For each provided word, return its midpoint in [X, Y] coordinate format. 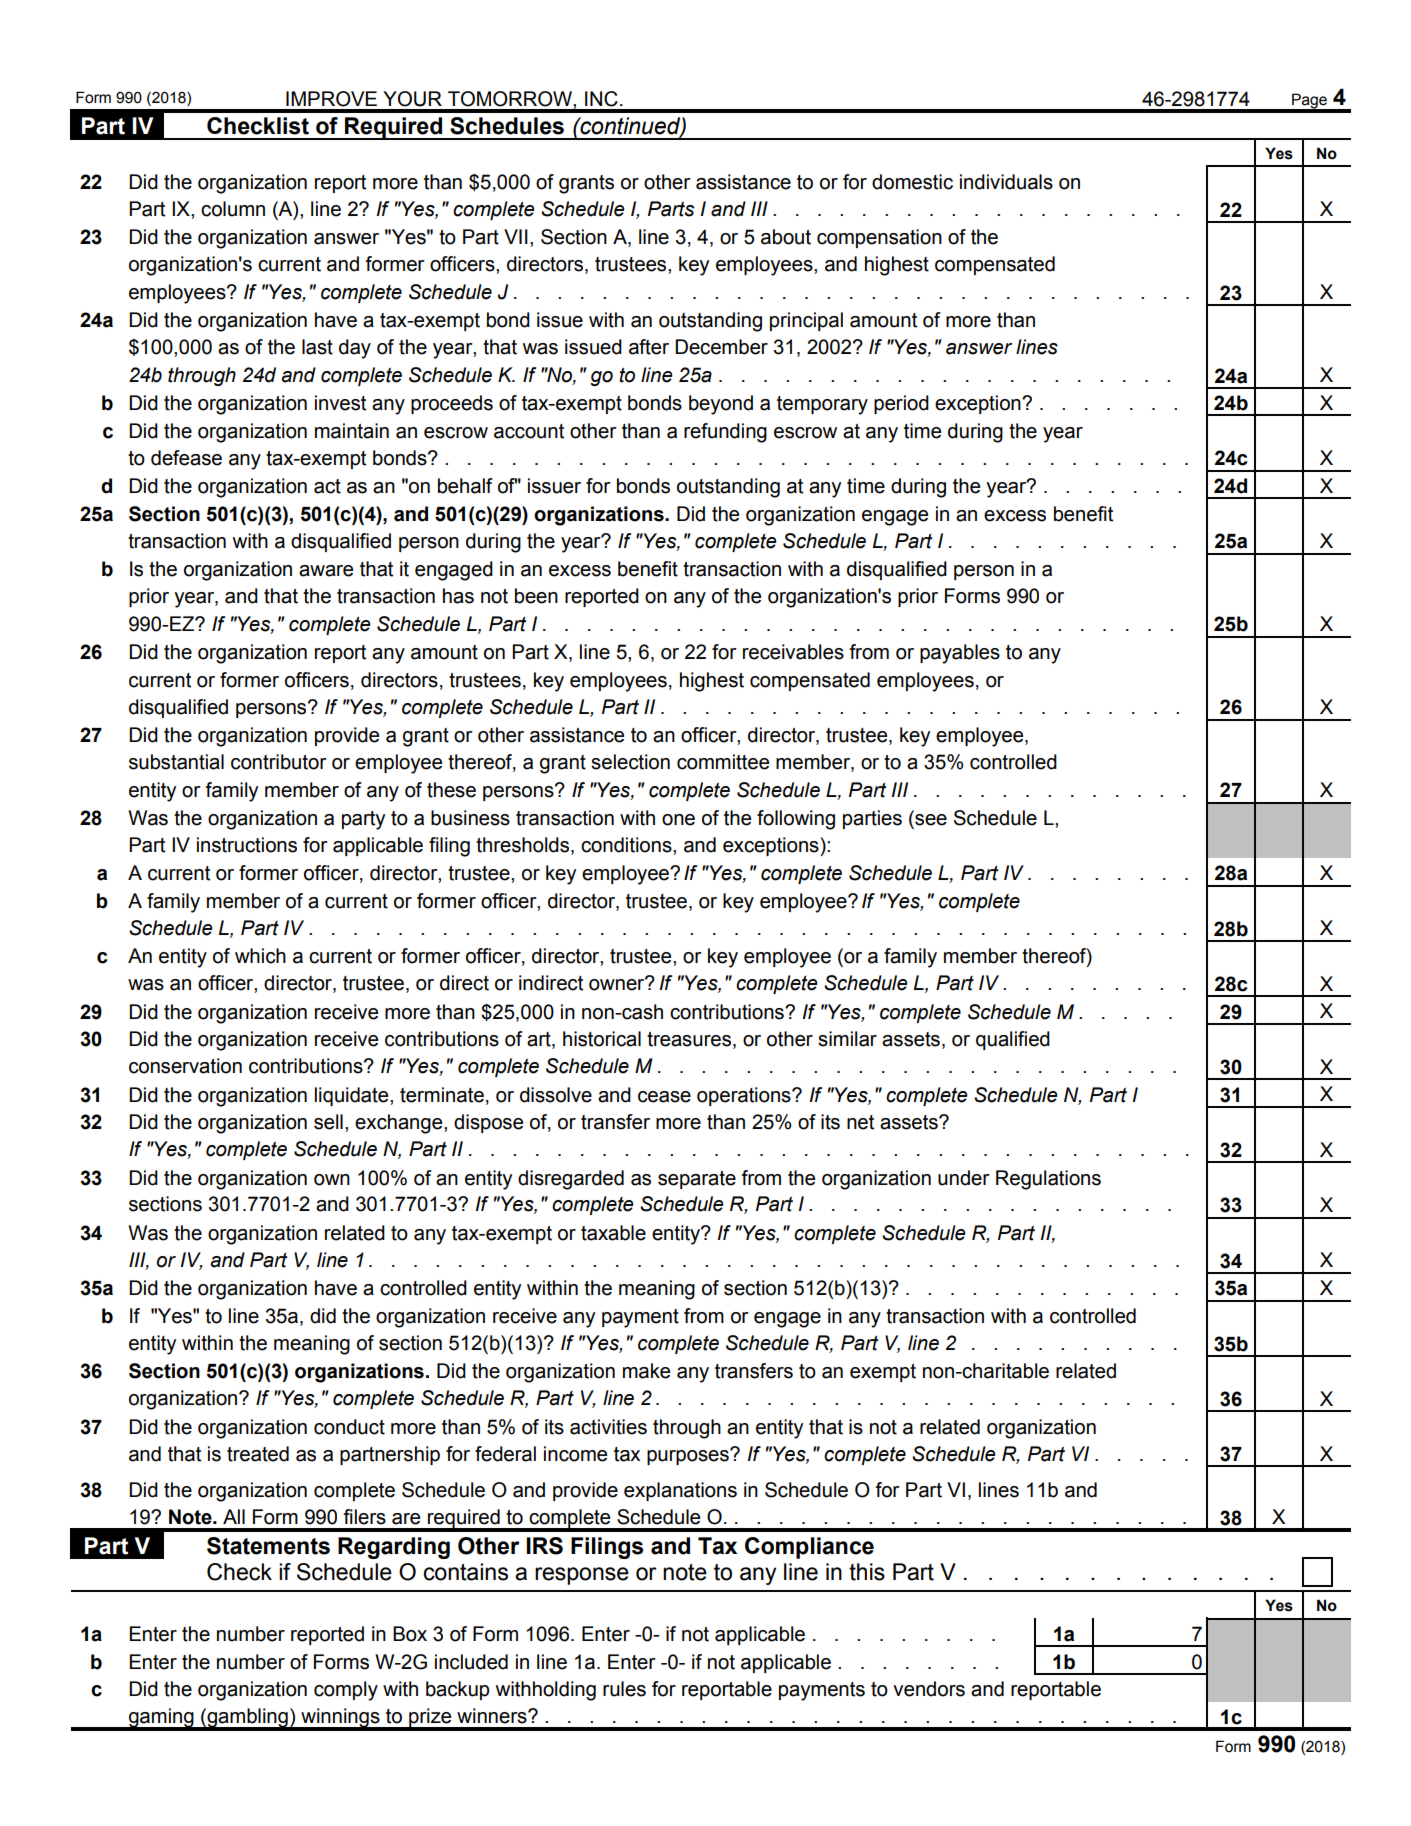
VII [516, 236]
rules [624, 1689]
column [233, 209]
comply [346, 1691]
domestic [912, 182]
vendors [929, 1689]
